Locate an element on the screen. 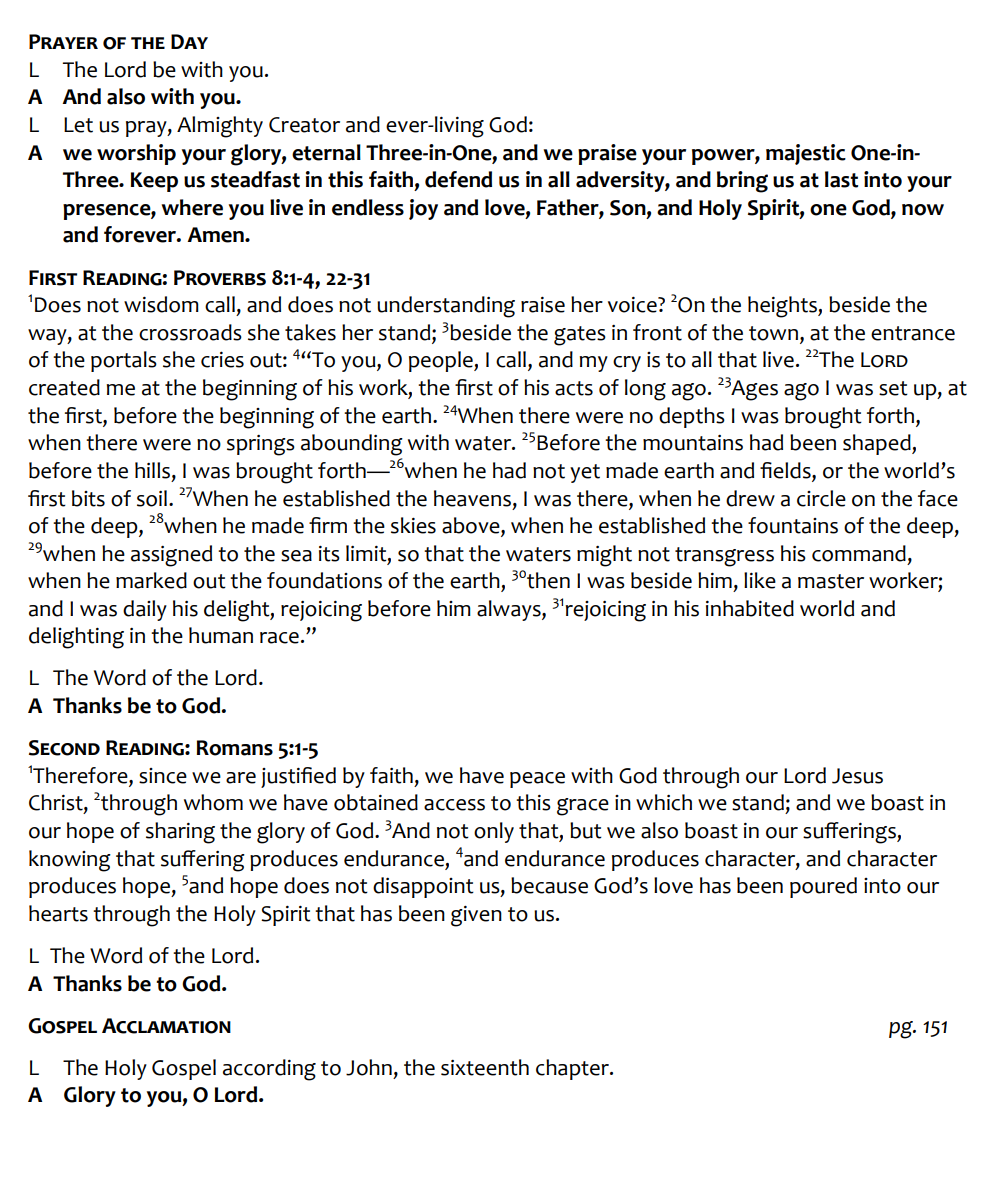  peace is located at coordinates (537, 780).
